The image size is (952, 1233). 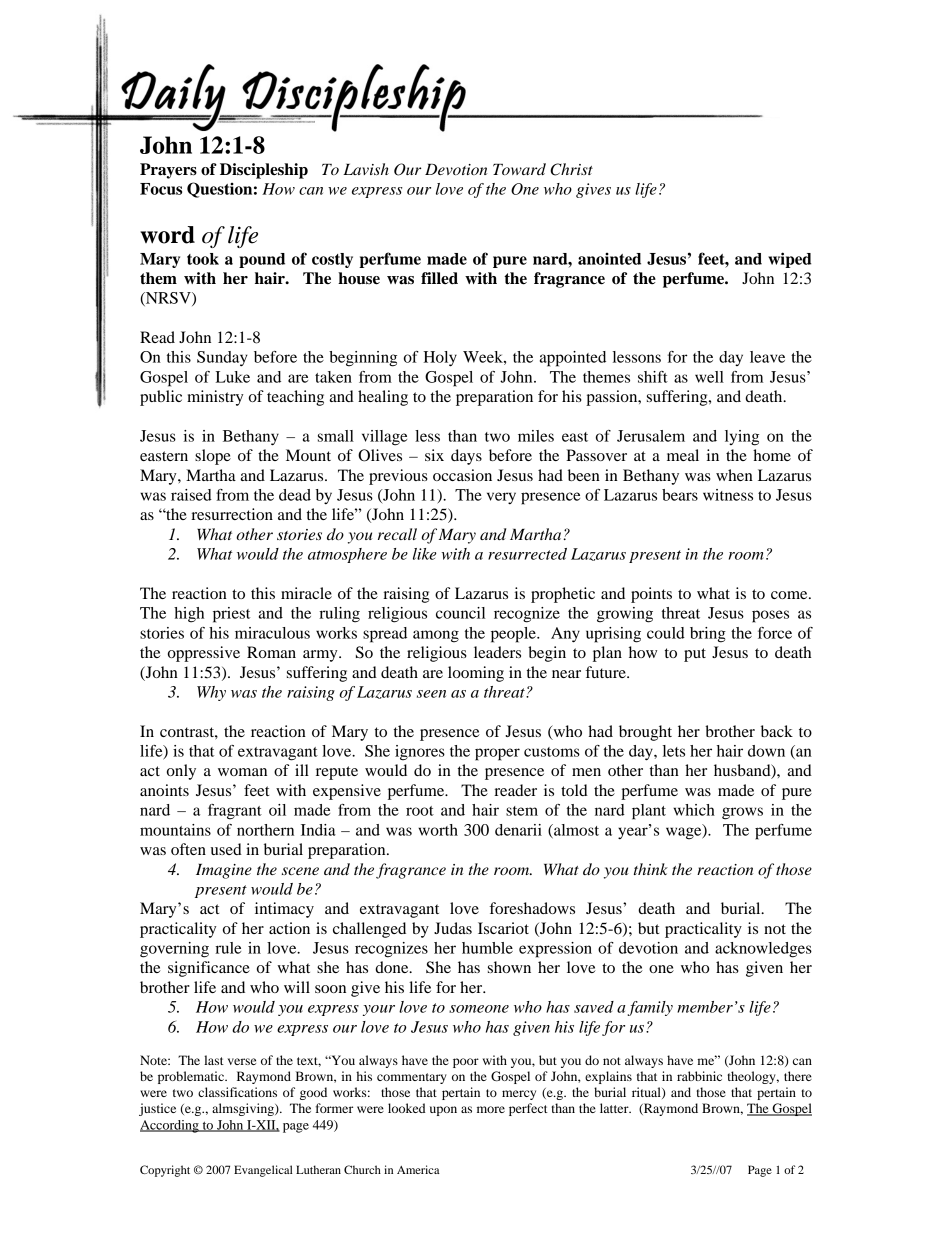 I want to click on days, so click(x=466, y=457).
